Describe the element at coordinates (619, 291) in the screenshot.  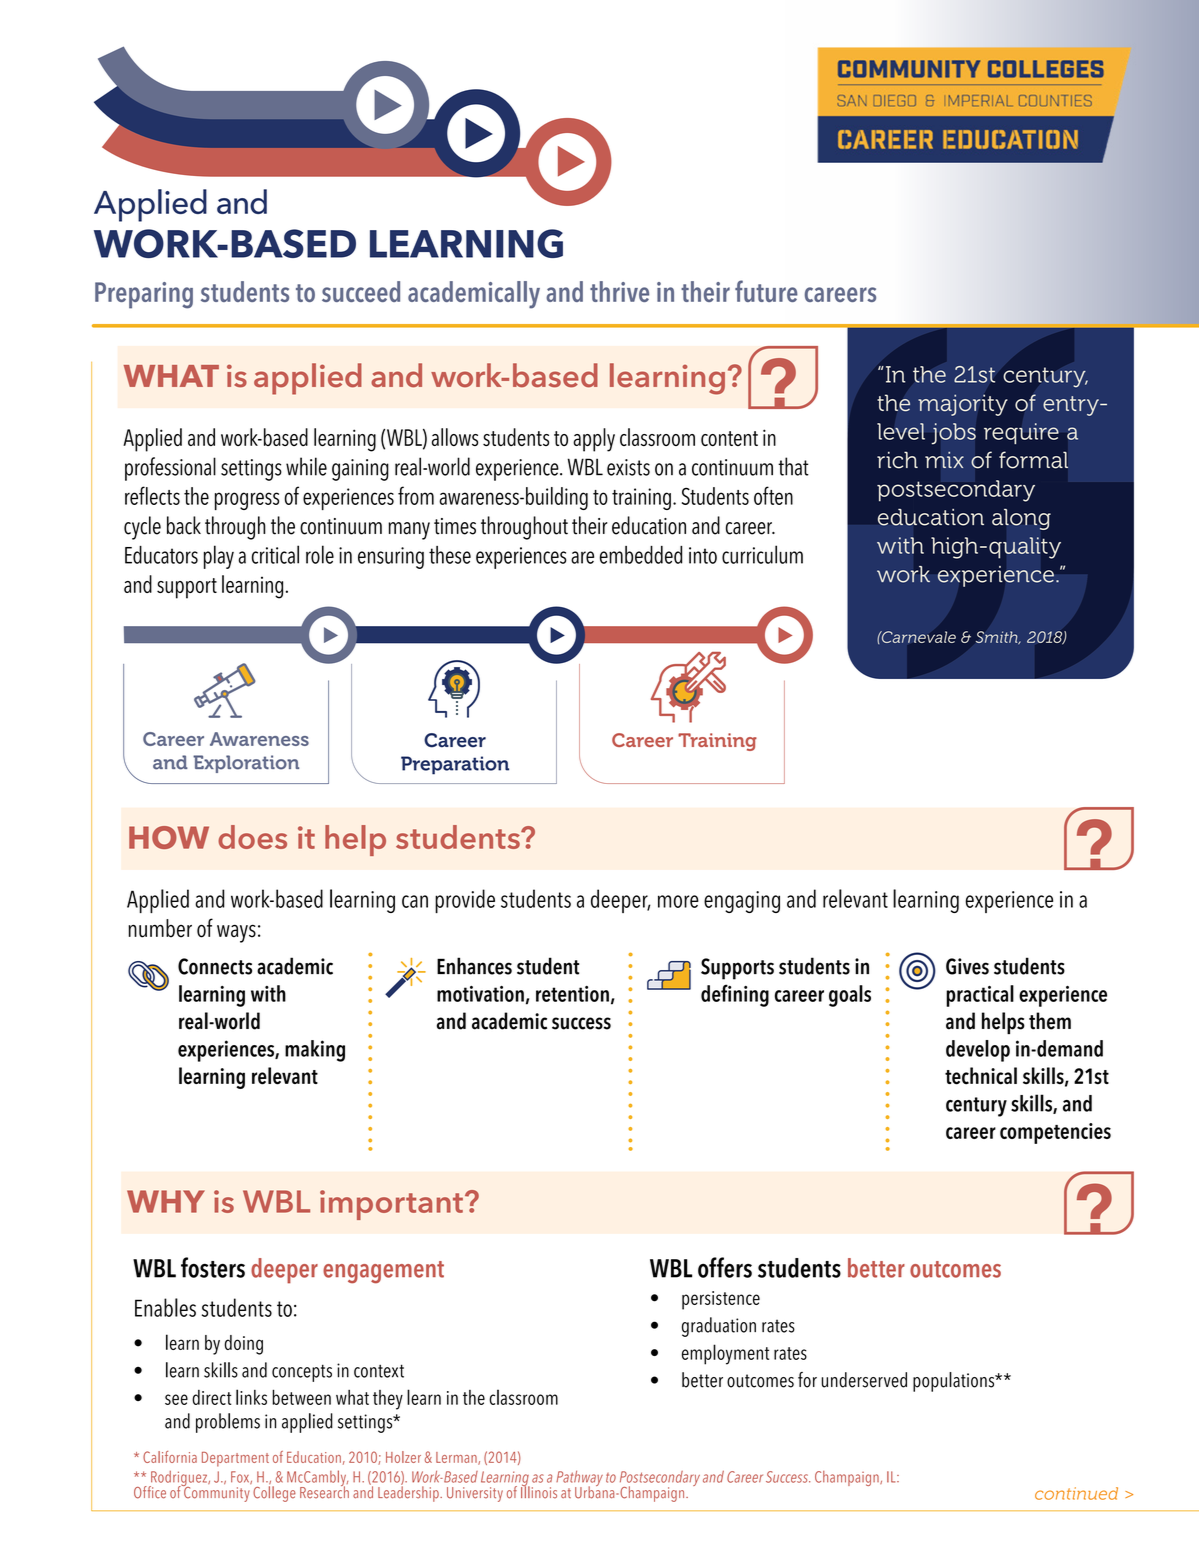
I see `thrive` at that location.
